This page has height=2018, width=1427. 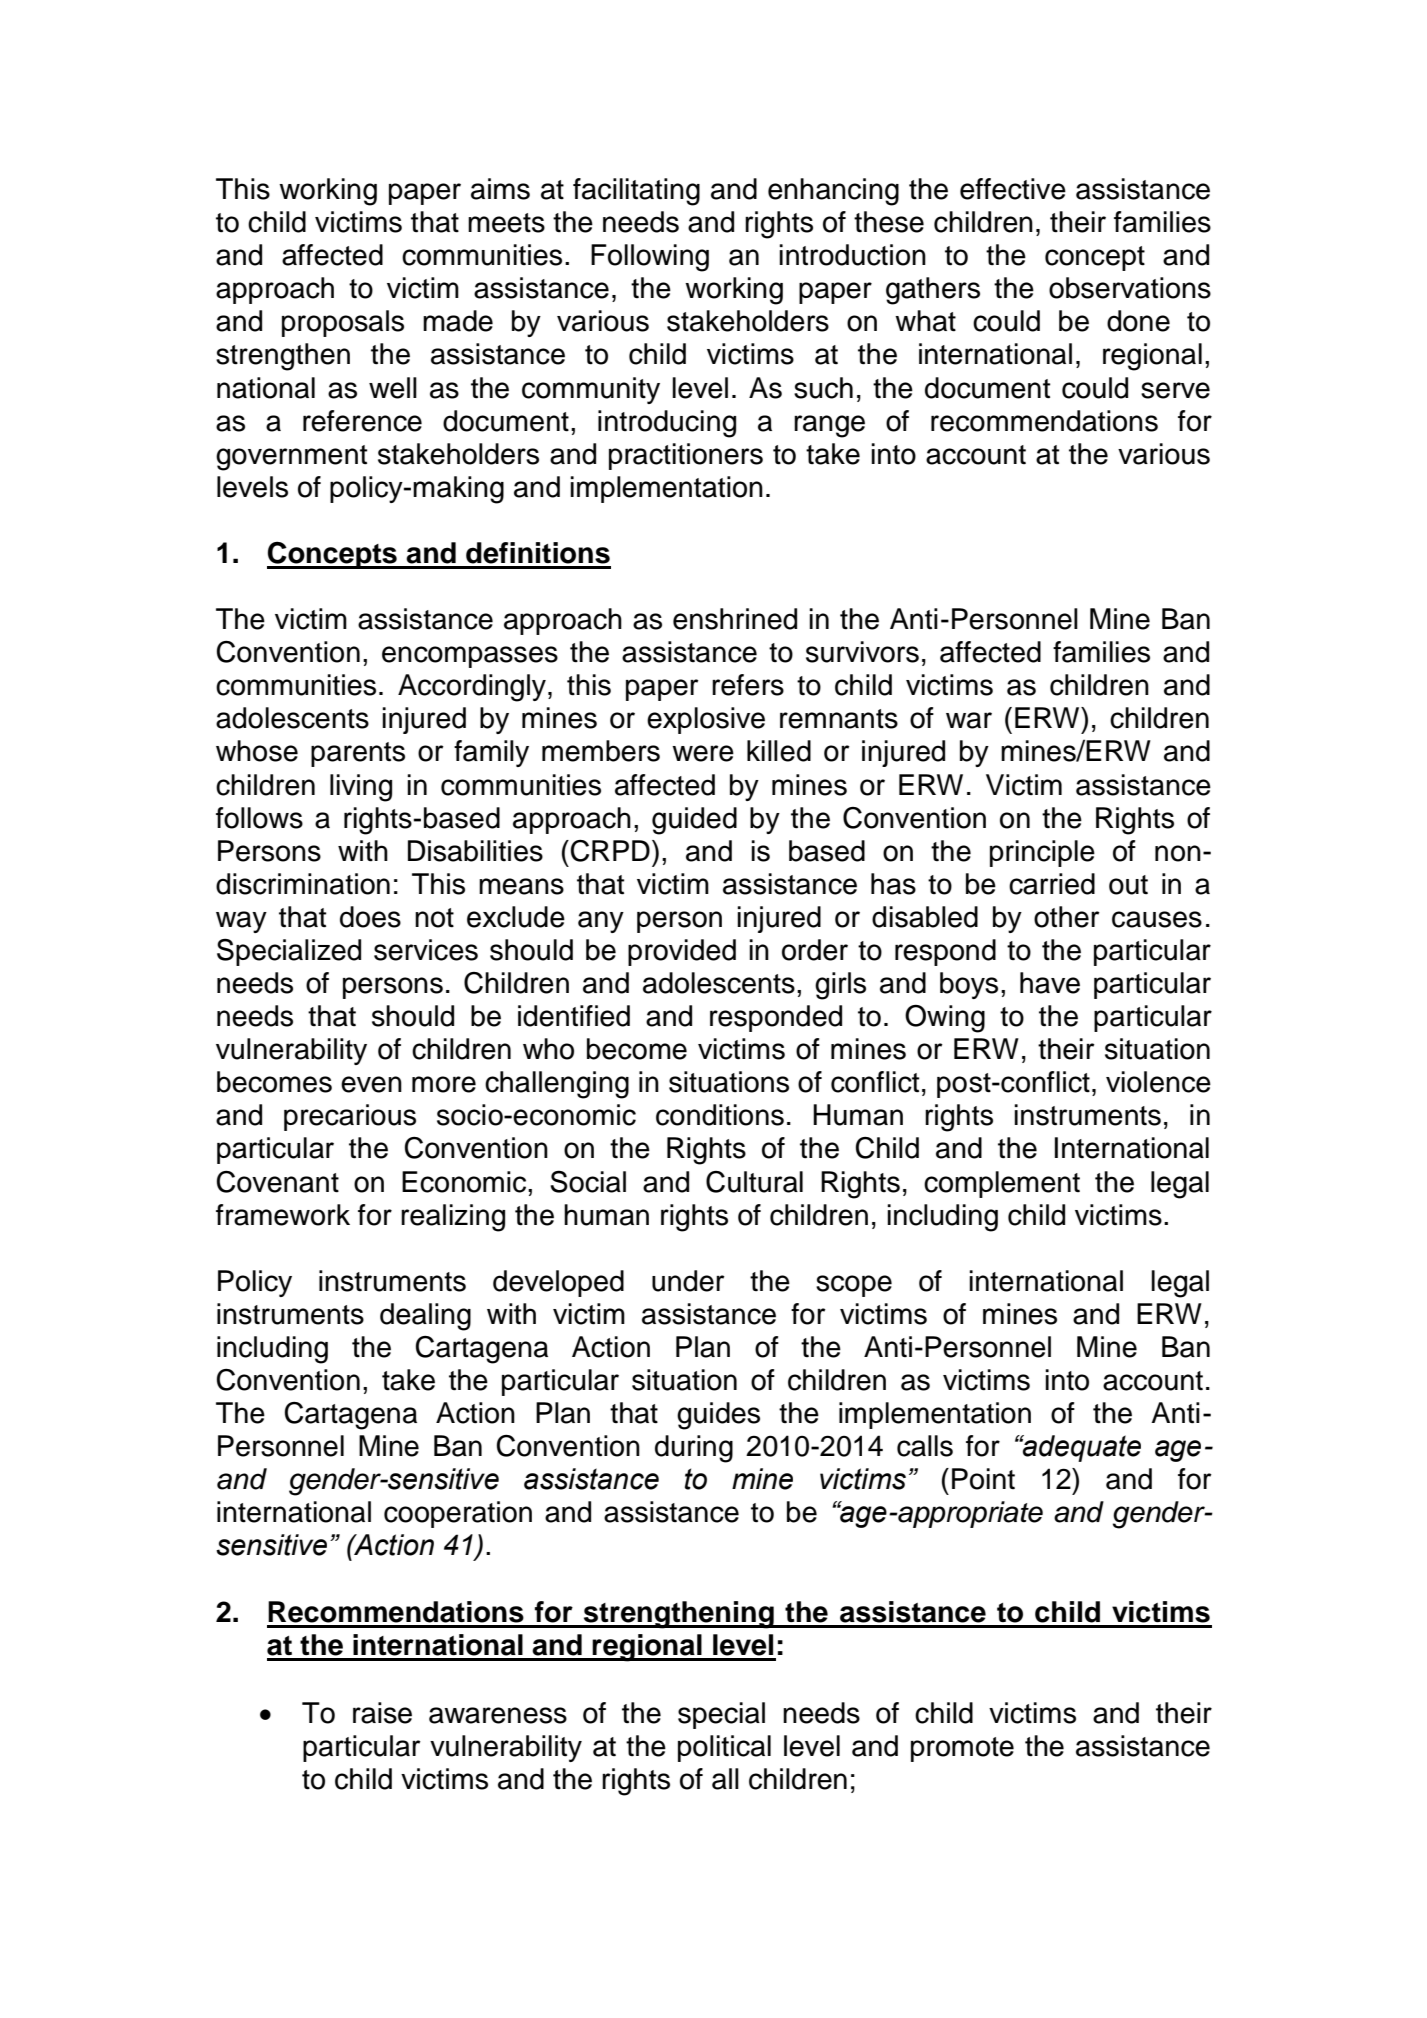 I want to click on does, so click(x=370, y=917).
